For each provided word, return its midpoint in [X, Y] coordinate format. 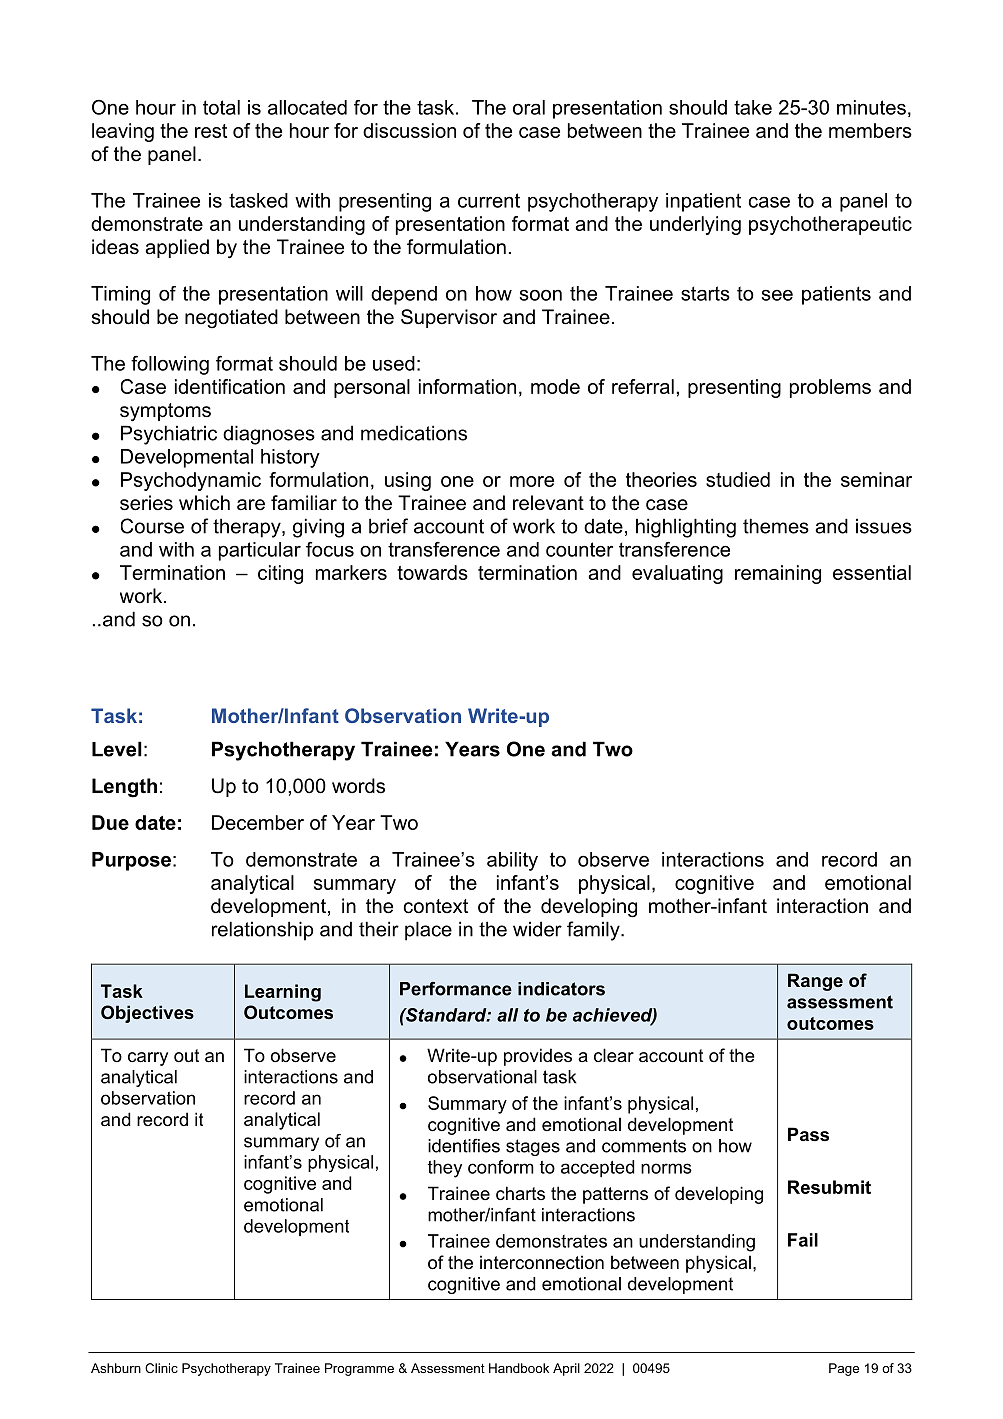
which [204, 503]
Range [815, 982]
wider [537, 929]
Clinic [161, 1368]
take [753, 107]
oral [529, 107]
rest [211, 131]
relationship [262, 931]
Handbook [519, 1368]
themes [776, 526]
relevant [548, 503]
